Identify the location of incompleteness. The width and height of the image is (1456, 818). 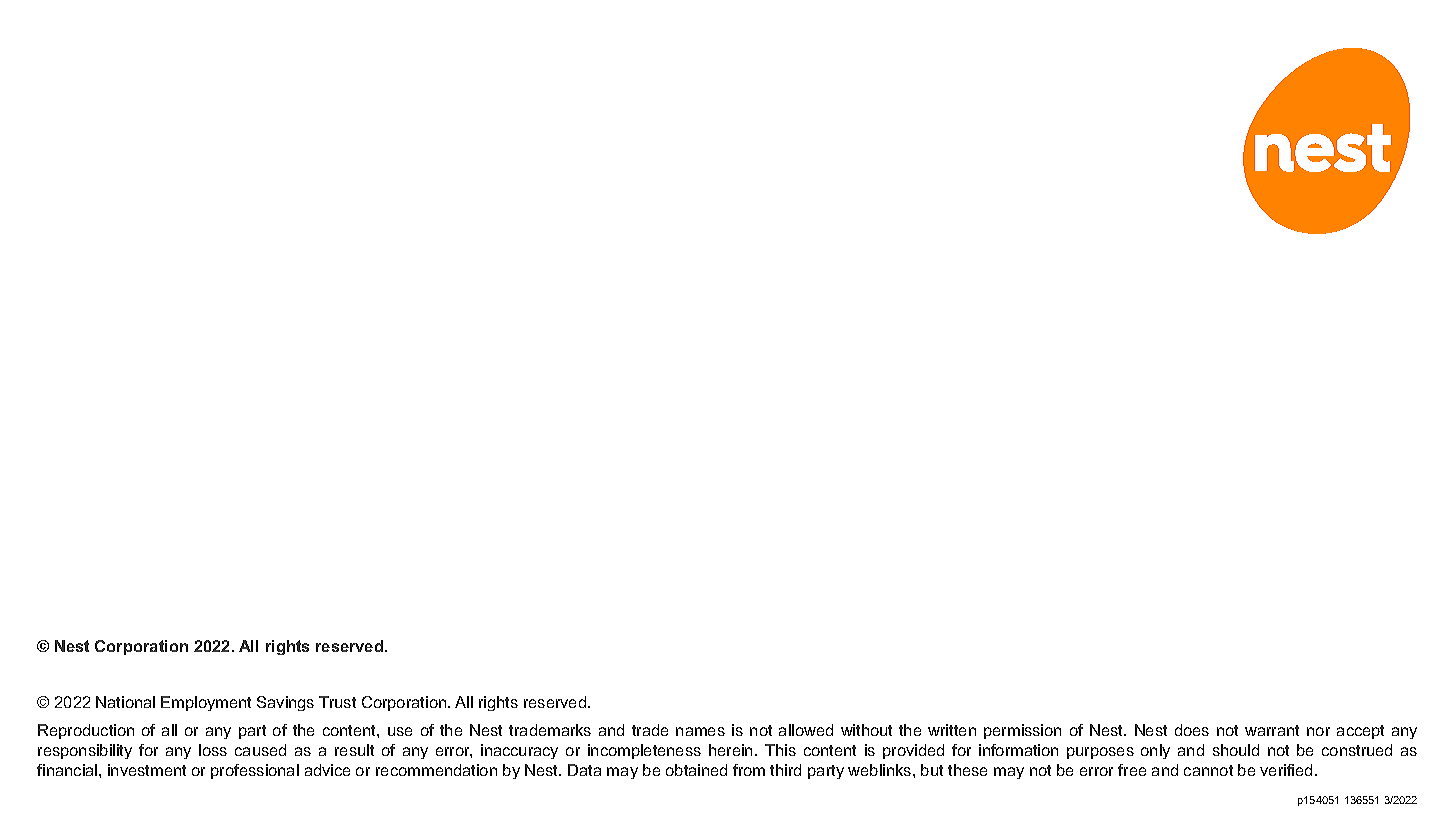
(644, 751).
